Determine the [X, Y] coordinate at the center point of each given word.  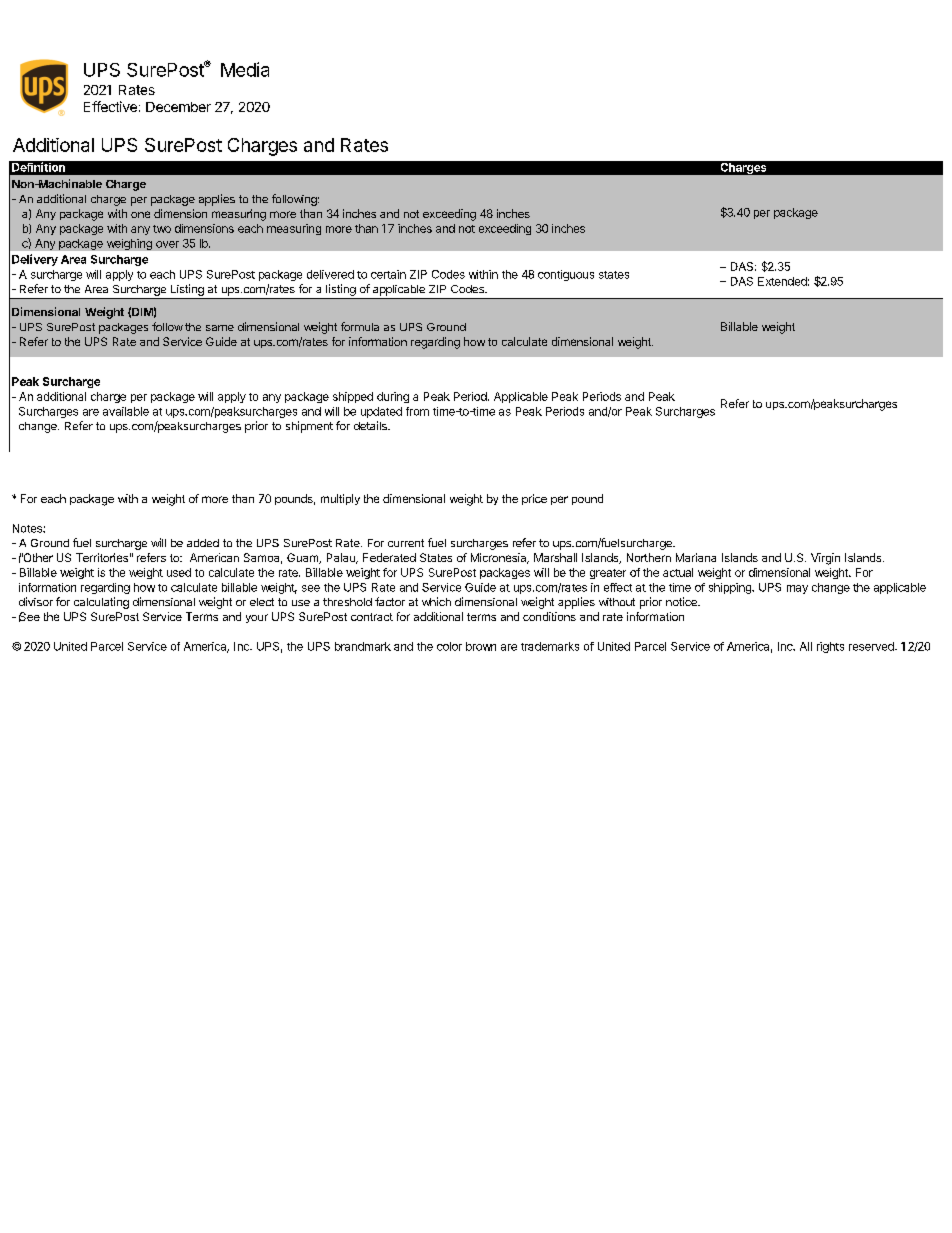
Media [245, 69]
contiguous [566, 275]
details [371, 425]
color [449, 646]
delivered [330, 274]
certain [388, 274]
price [534, 499]
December [178, 107]
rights [830, 647]
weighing [129, 244]
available [126, 411]
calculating [101, 603]
